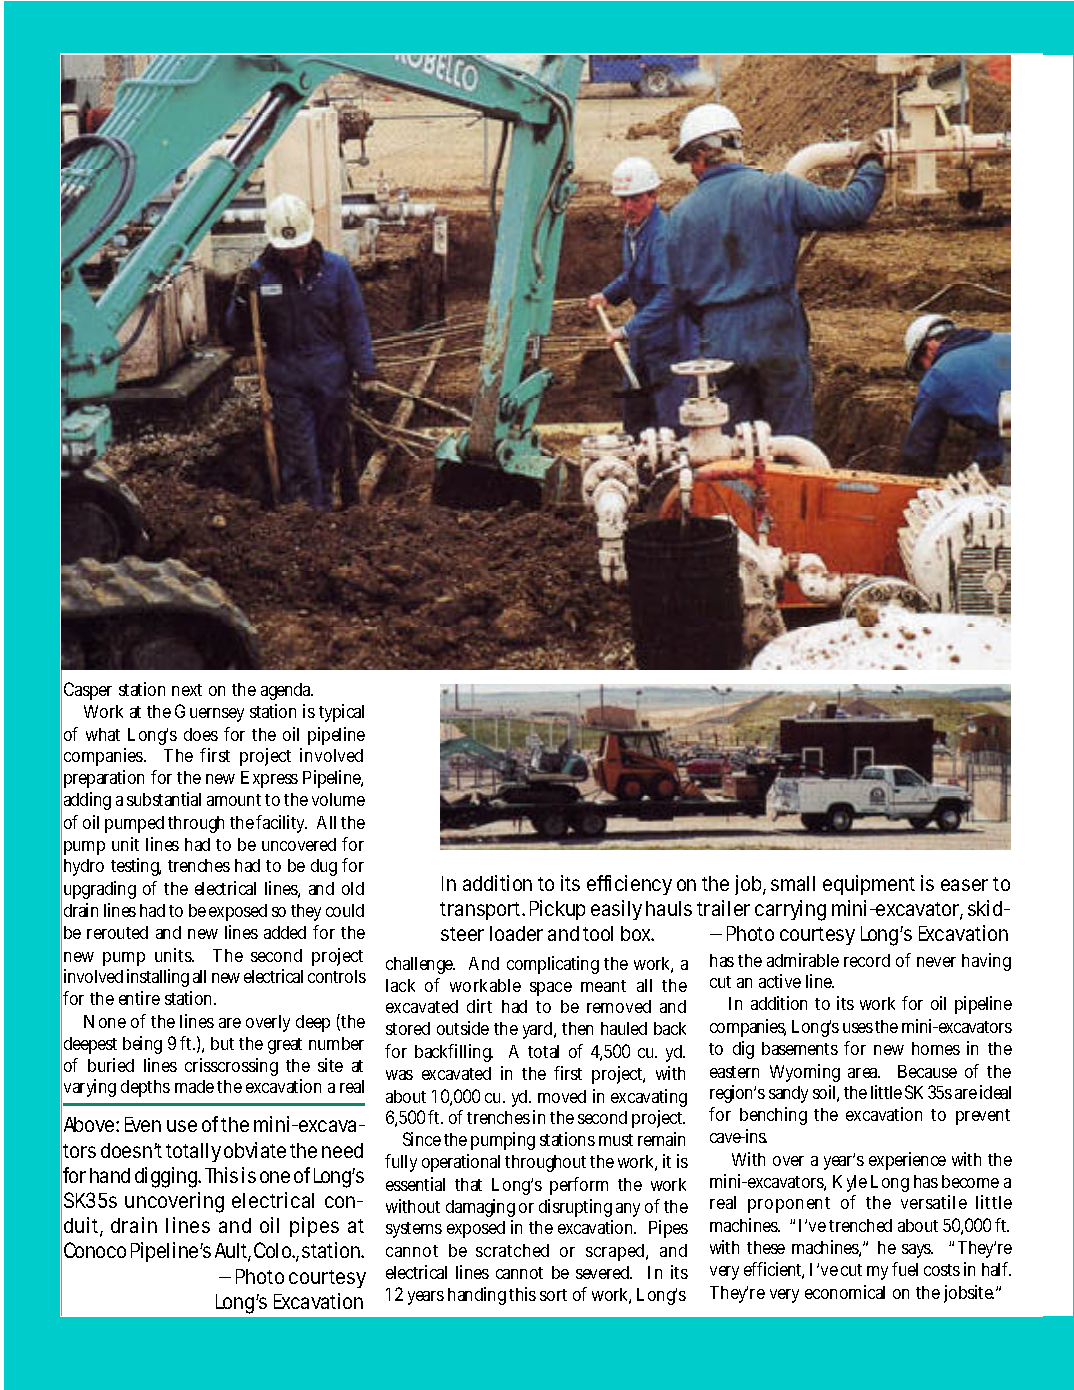 The image size is (1074, 1390). Describe the element at coordinates (553, 1295) in the screenshot. I see `sort` at that location.
